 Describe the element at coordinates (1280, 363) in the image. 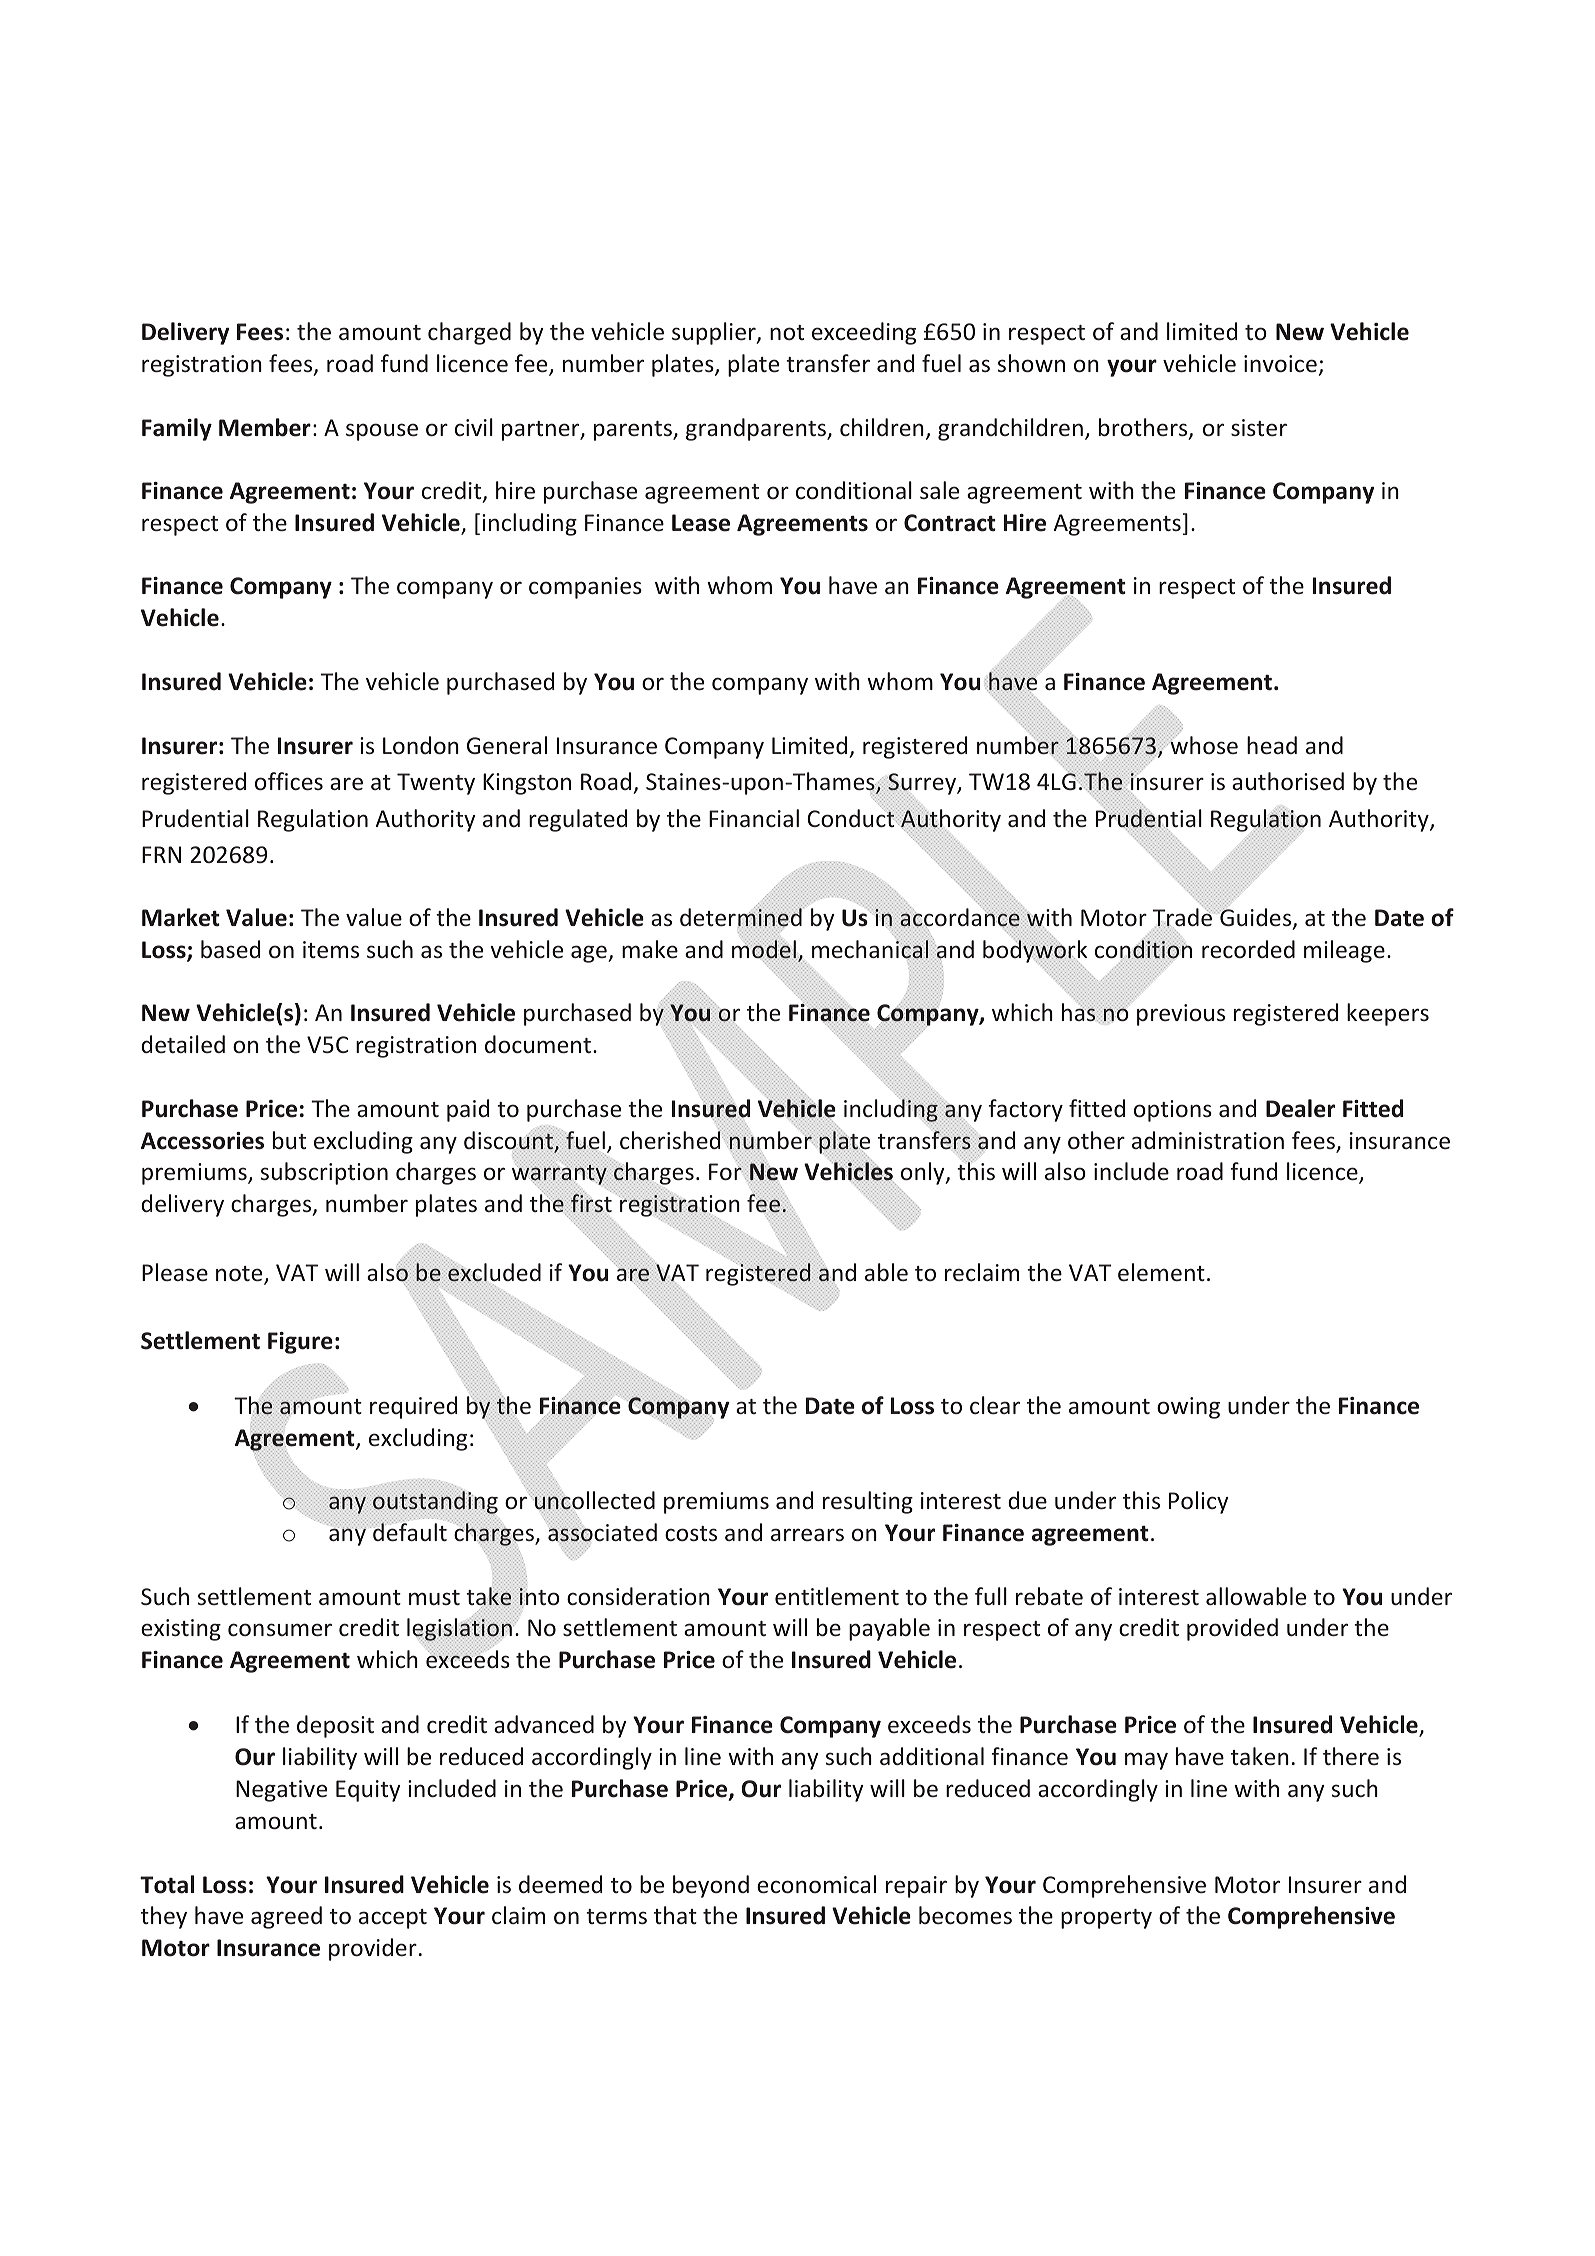

I see `invoice` at that location.
